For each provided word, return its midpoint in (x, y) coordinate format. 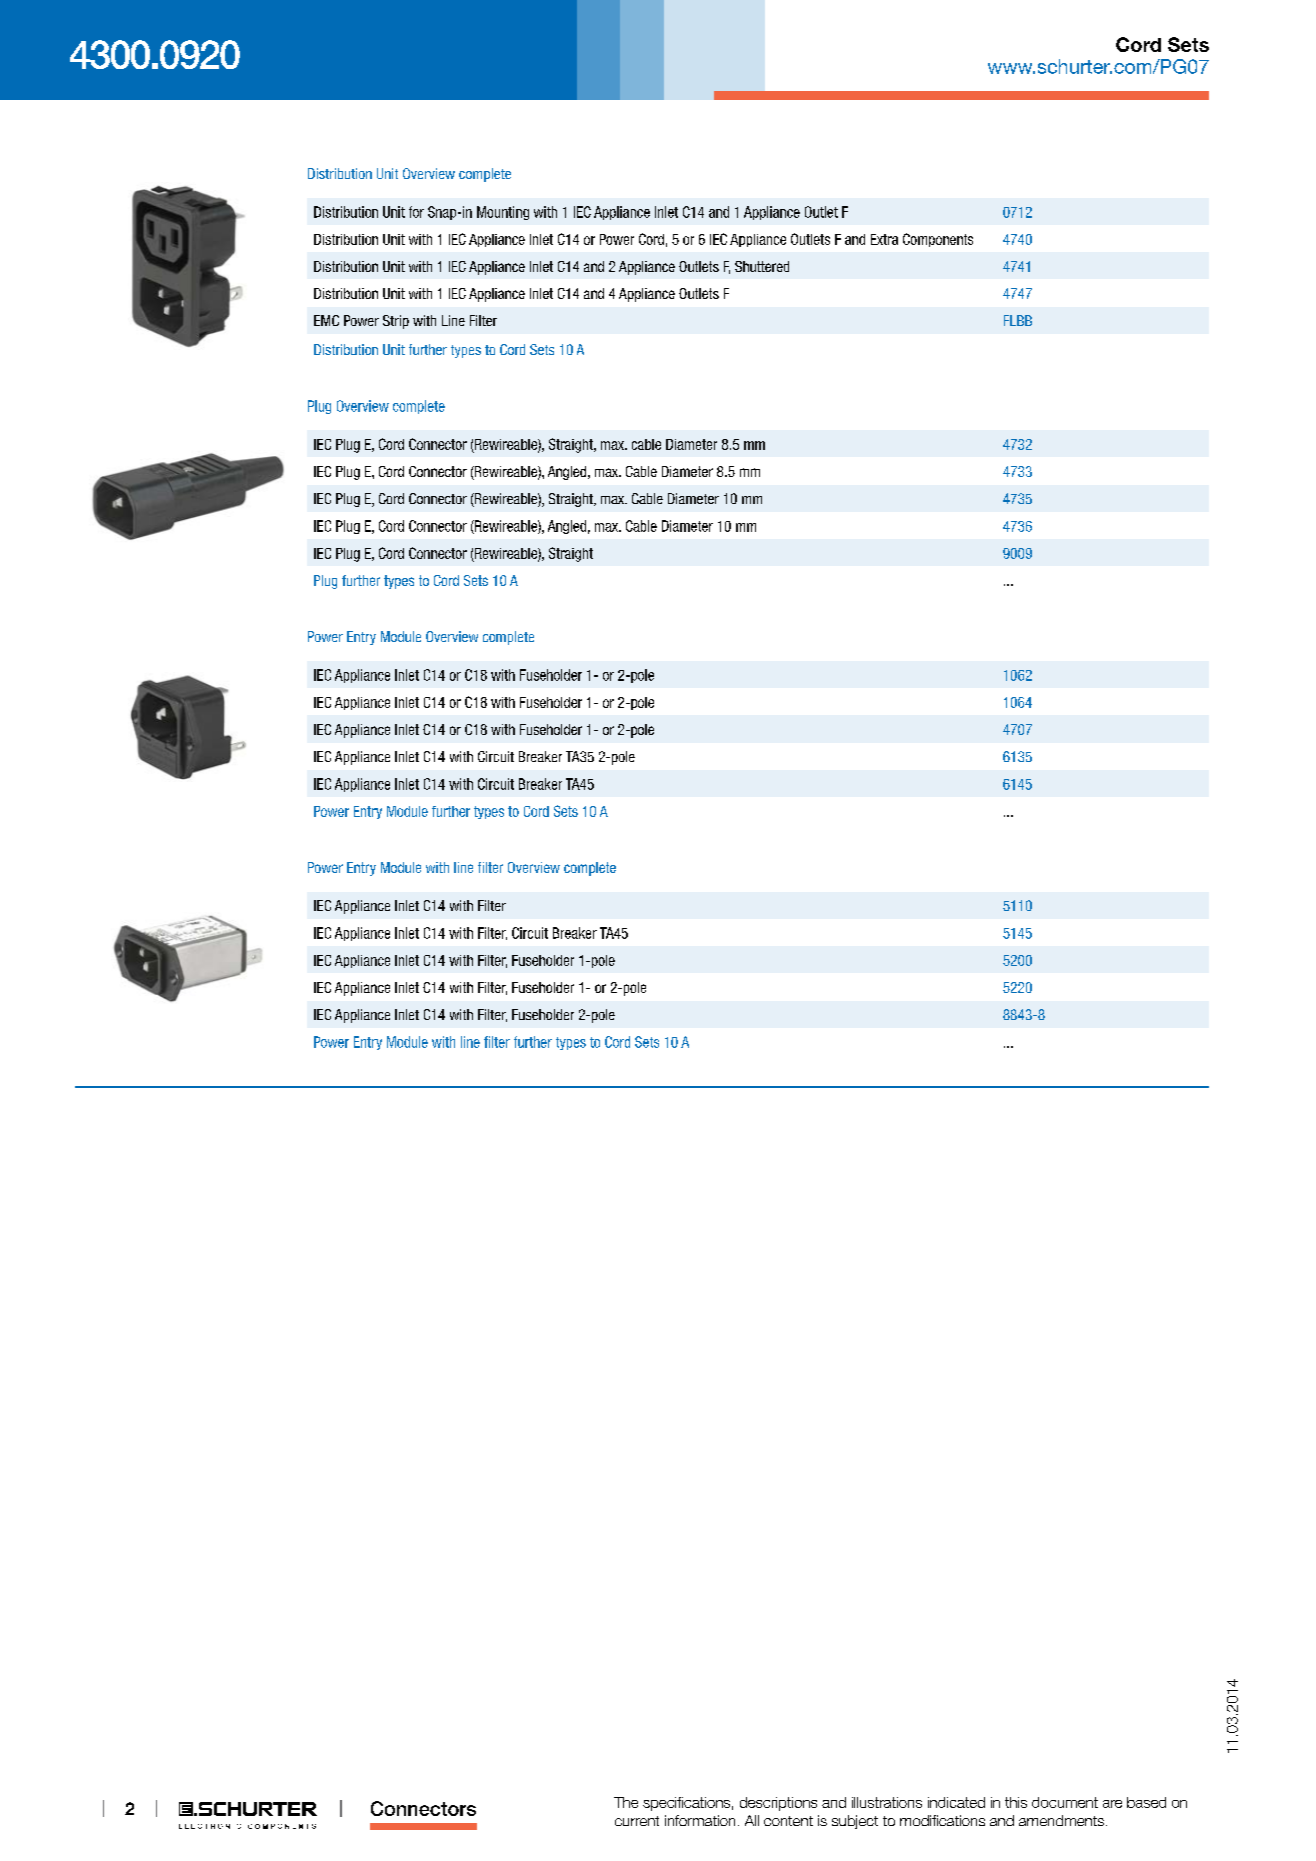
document (1065, 1802)
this (1016, 1802)
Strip (396, 322)
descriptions (778, 1804)
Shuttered (762, 266)
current (637, 1821)
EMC (326, 320)
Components (938, 240)
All (752, 1820)
